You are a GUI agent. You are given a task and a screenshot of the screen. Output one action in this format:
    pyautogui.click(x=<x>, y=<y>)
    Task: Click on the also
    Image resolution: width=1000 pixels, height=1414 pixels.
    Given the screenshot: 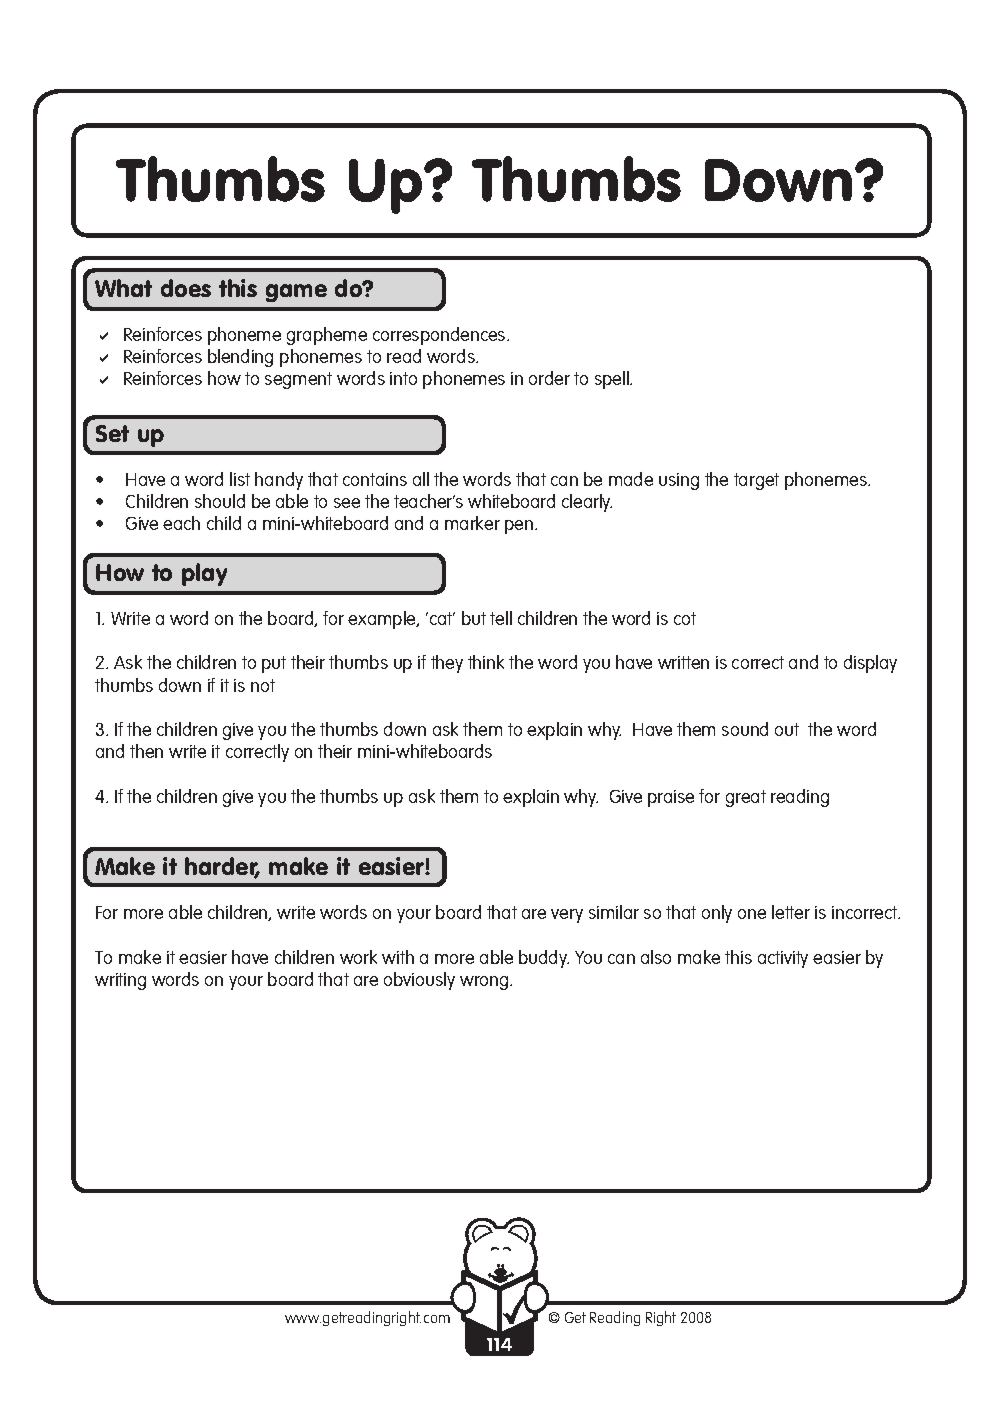 What is the action you would take?
    pyautogui.click(x=656, y=957)
